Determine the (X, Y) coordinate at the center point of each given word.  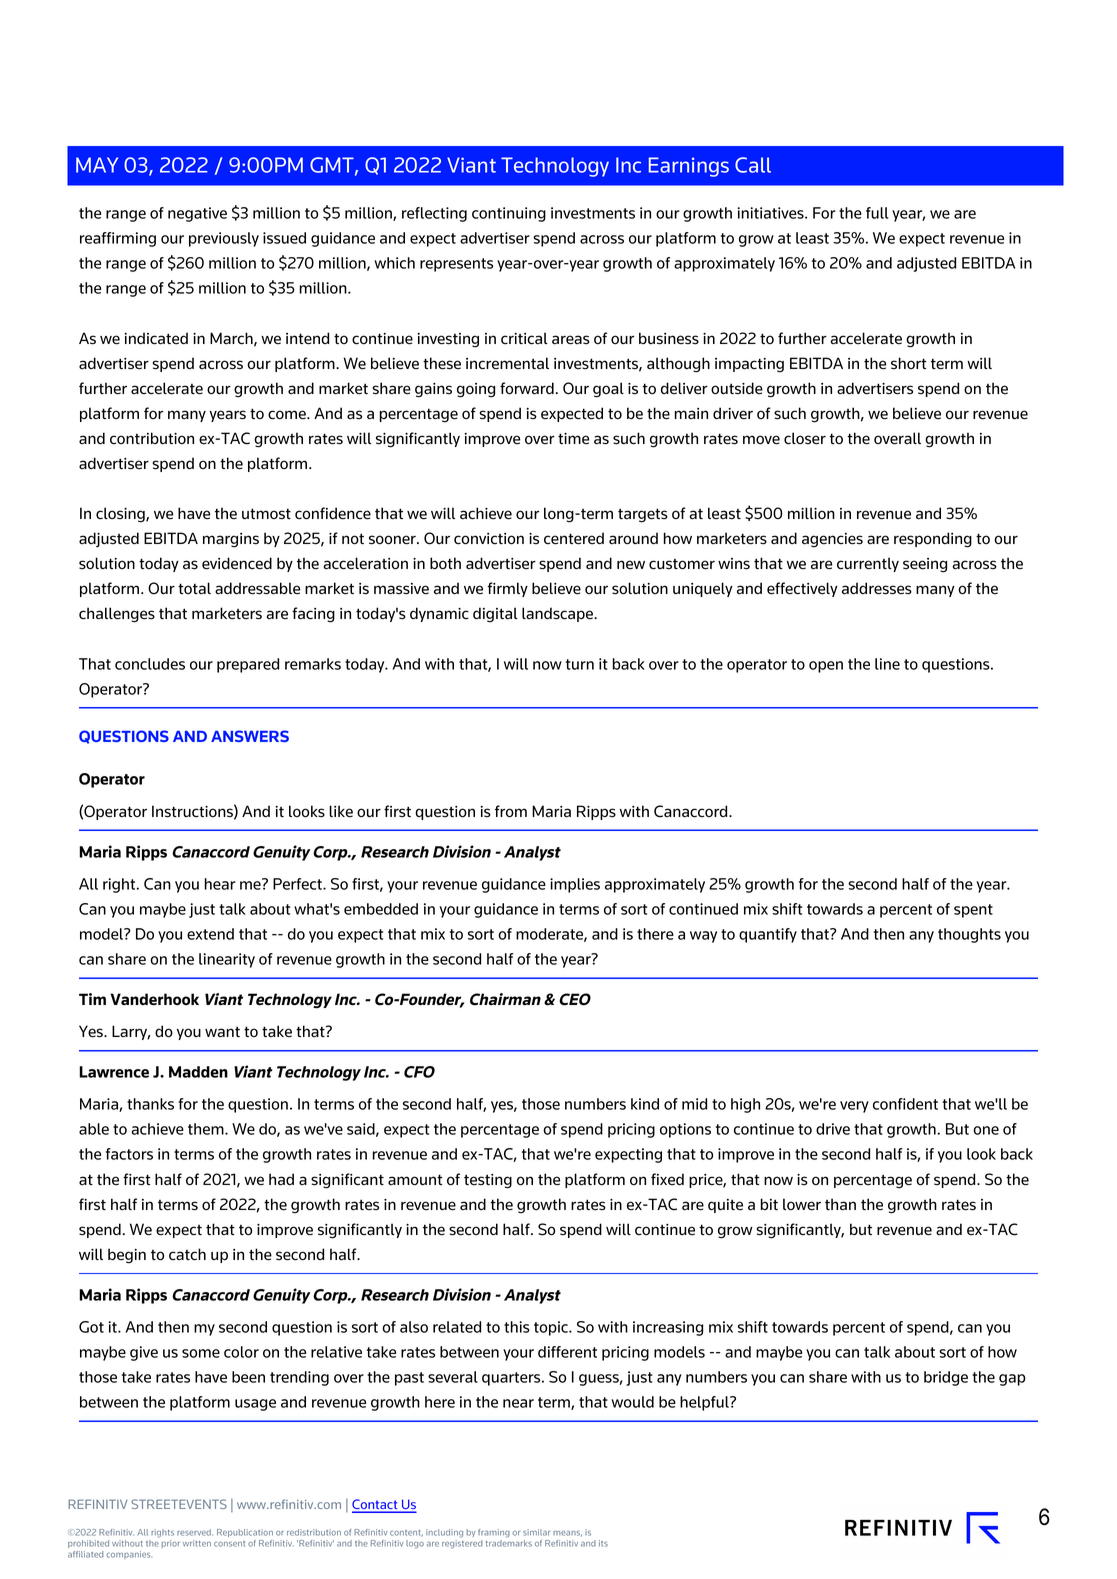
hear (220, 884)
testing (488, 1181)
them (207, 1129)
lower (802, 1204)
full (877, 213)
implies (575, 885)
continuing (509, 214)
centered (574, 538)
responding (933, 540)
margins (231, 540)
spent (973, 911)
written (197, 1543)
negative (197, 214)
